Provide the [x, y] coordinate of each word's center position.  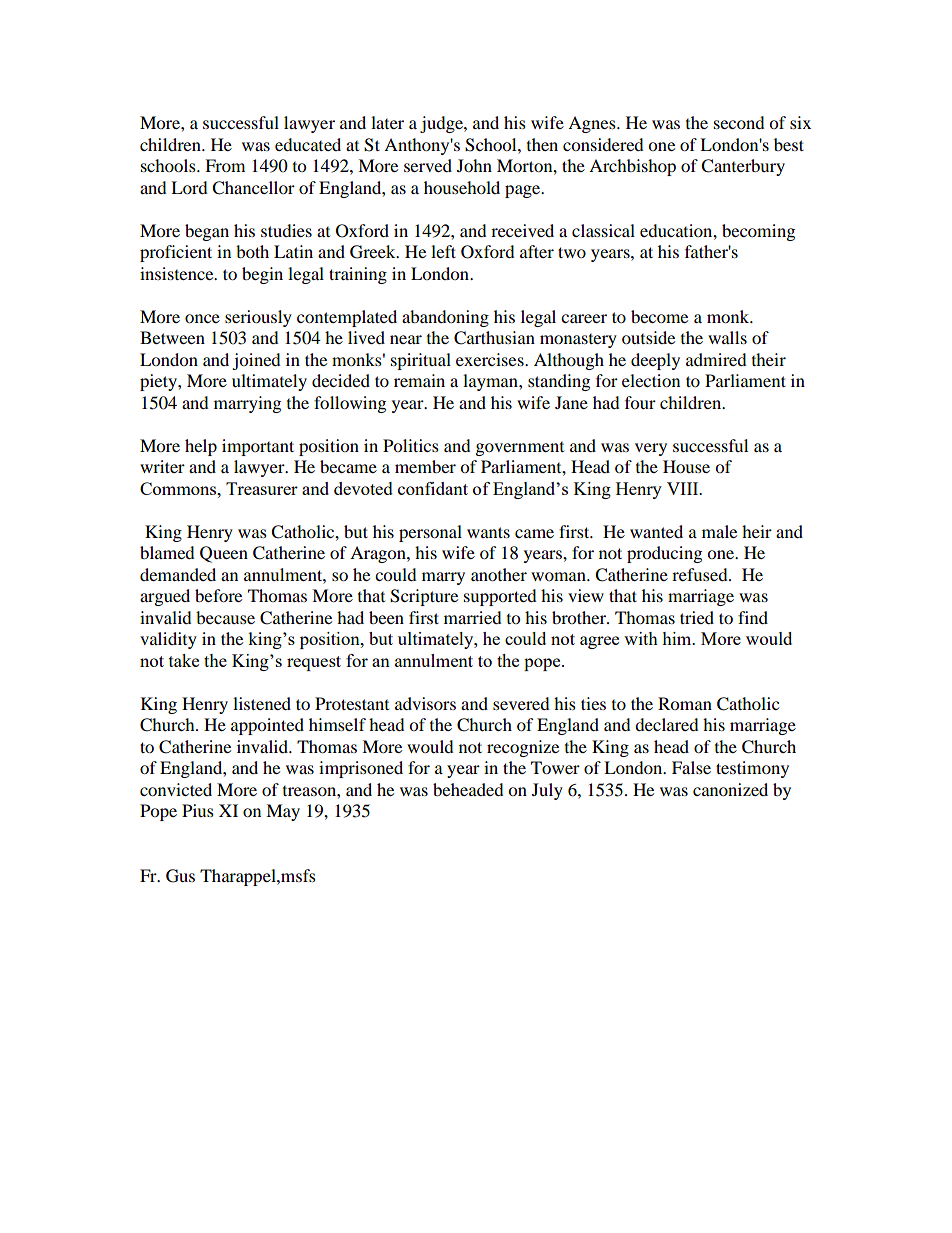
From [225, 165]
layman [491, 382]
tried [697, 617]
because [225, 617]
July [547, 791]
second [739, 122]
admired [716, 359]
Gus [180, 876]
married [473, 617]
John [474, 165]
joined [256, 361]
